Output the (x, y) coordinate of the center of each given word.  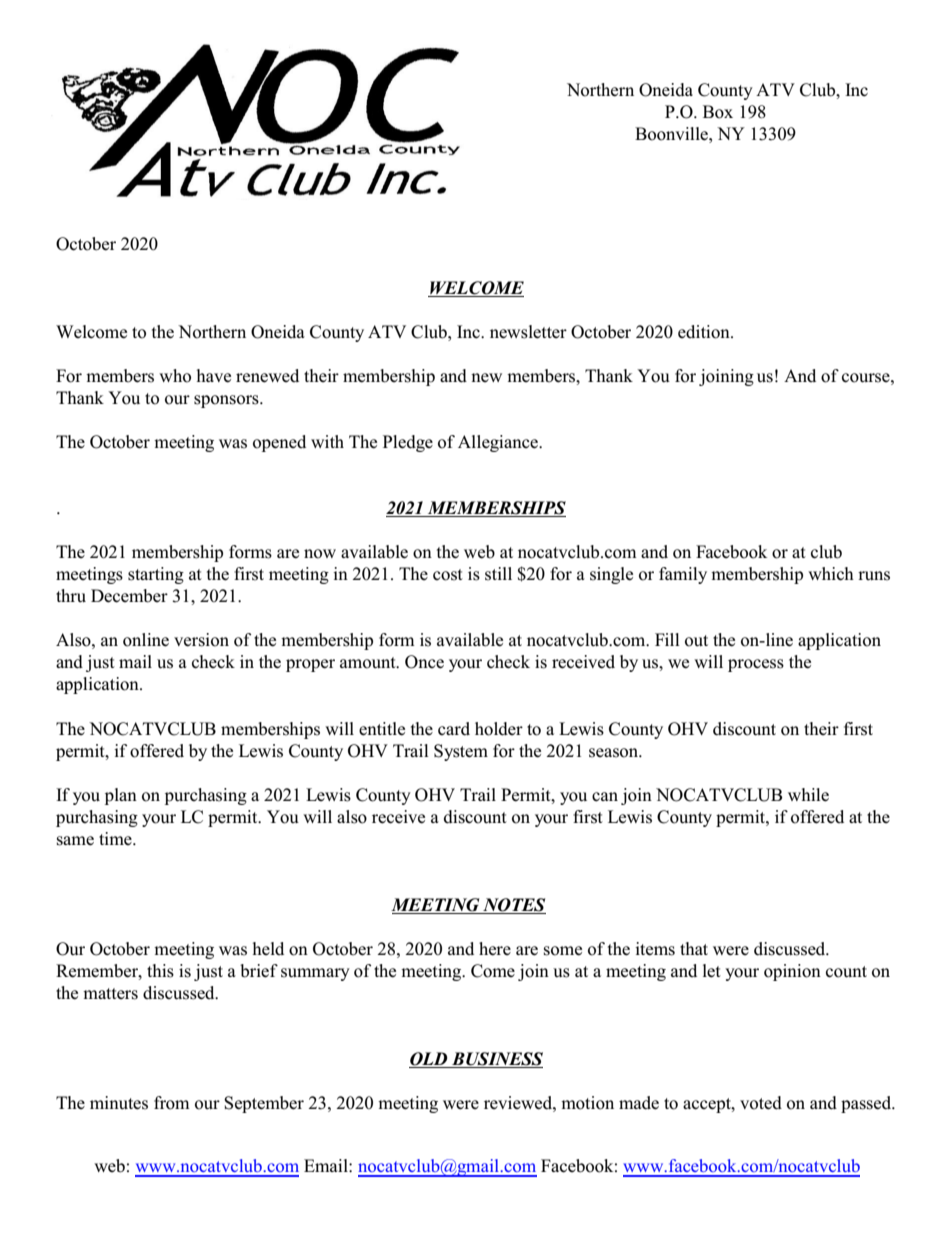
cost (448, 575)
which (831, 574)
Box (718, 112)
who (175, 376)
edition (705, 332)
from (172, 1103)
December (129, 596)
